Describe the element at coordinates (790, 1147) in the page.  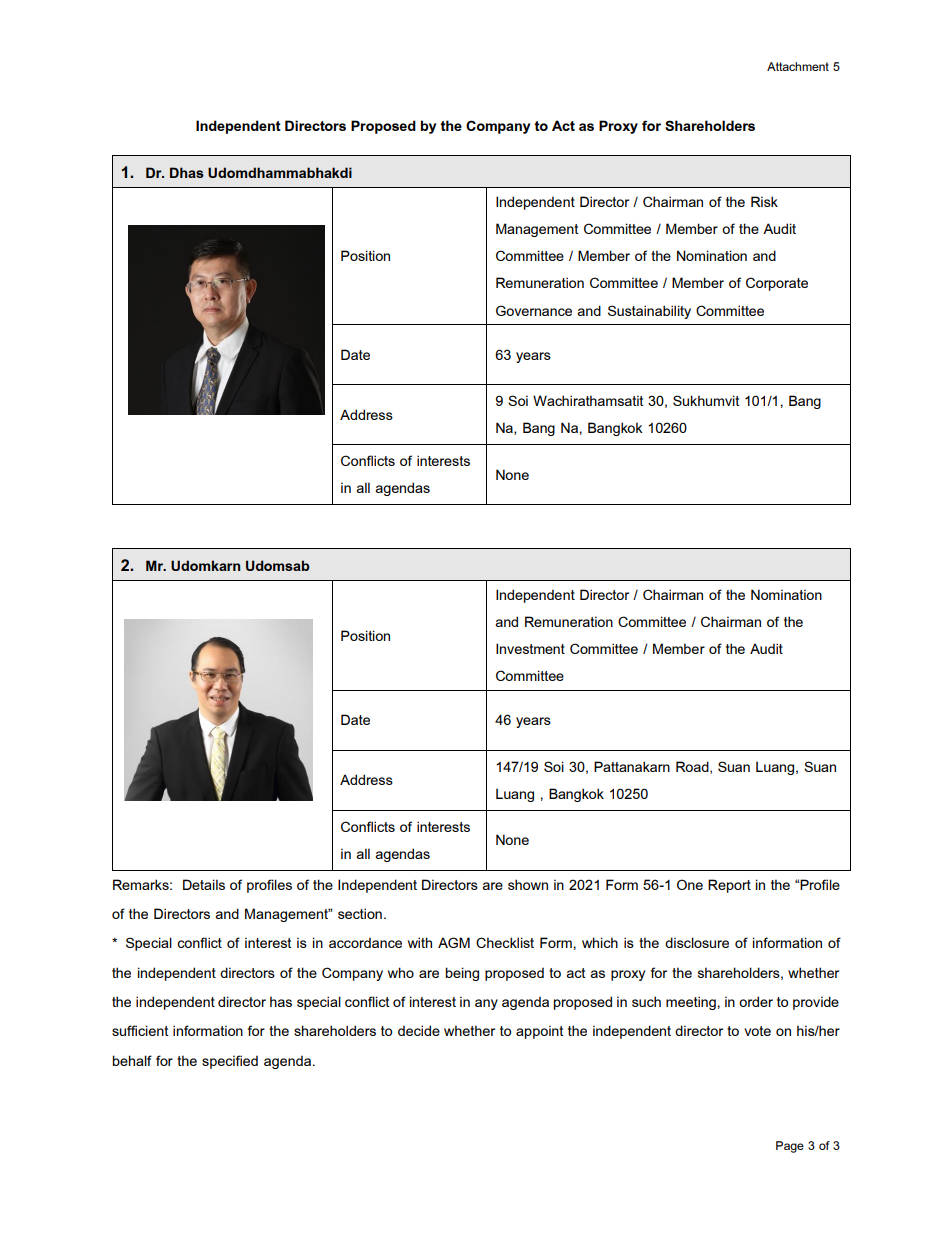
I see `Page` at that location.
